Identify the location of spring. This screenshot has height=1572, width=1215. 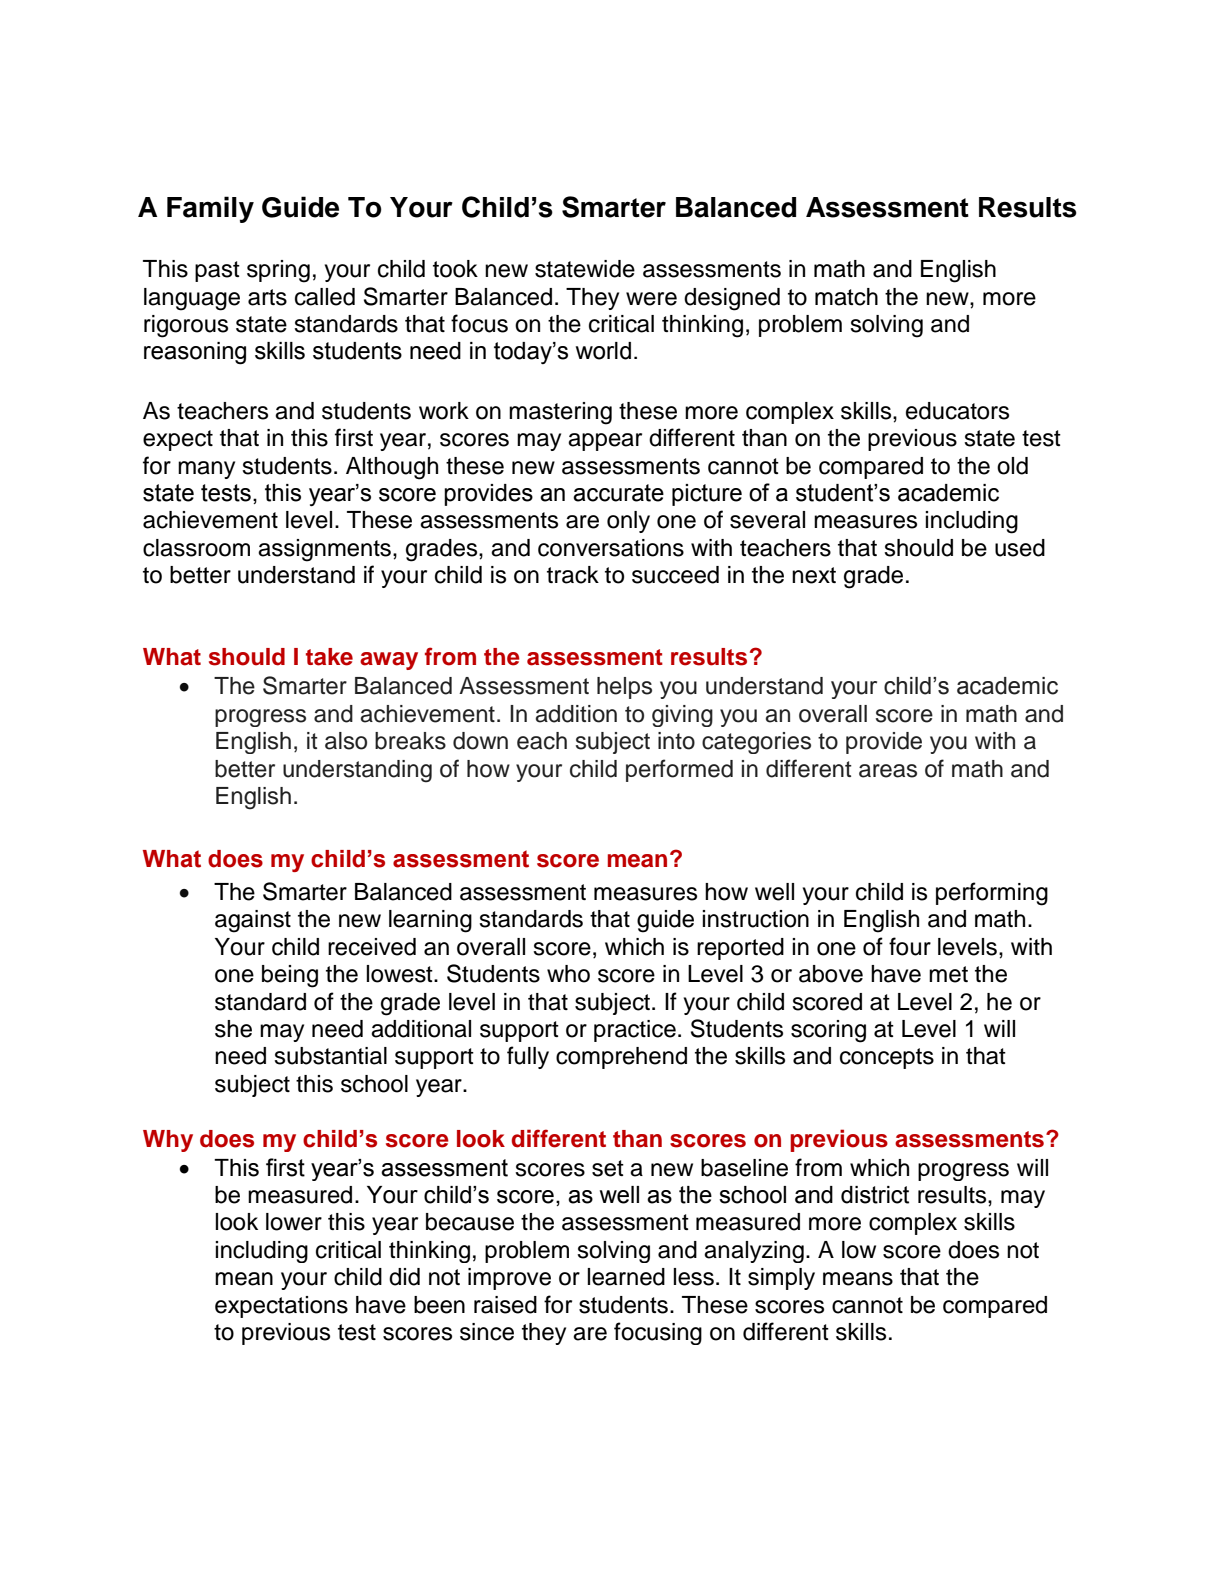
(278, 271).
